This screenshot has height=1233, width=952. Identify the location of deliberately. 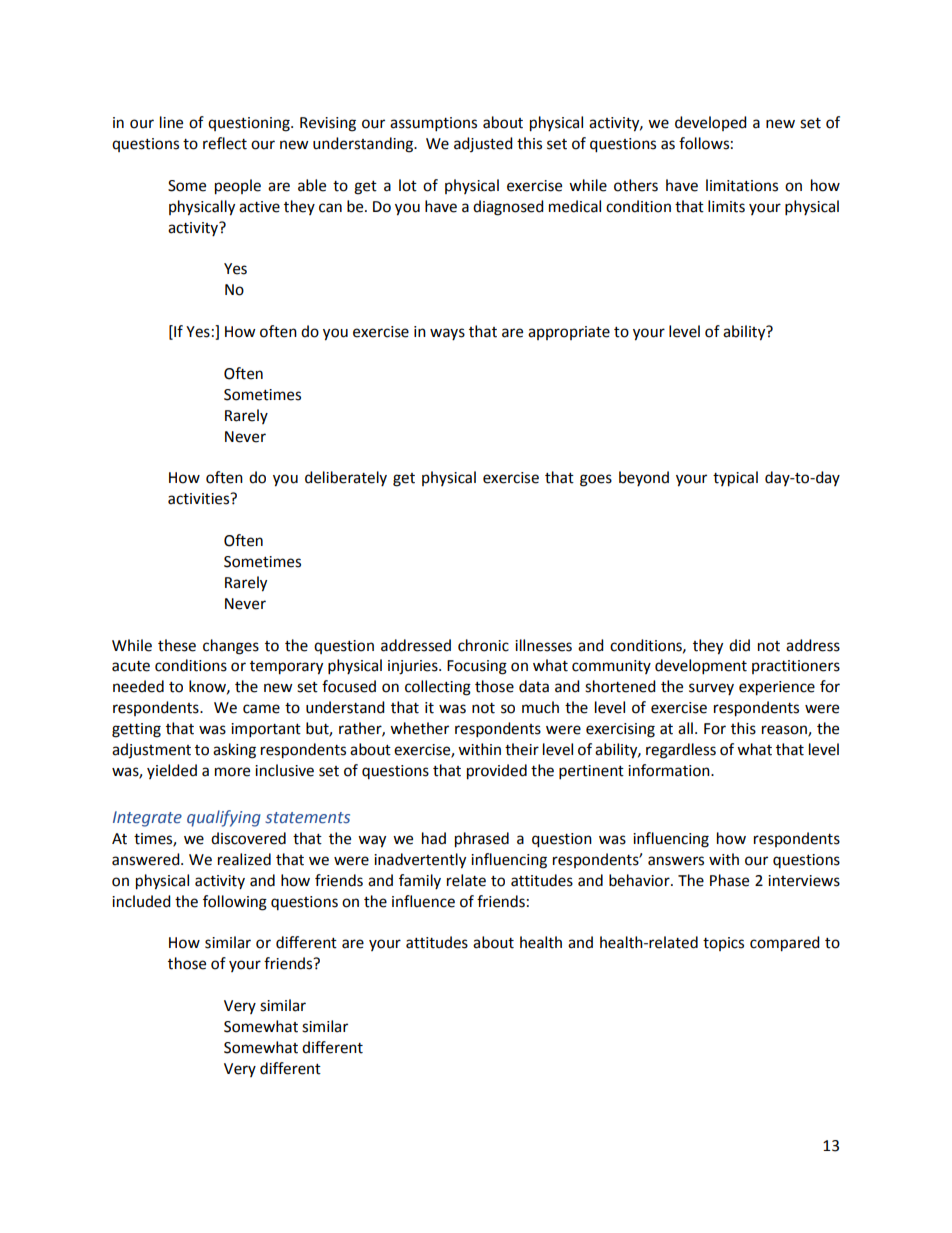
(346, 478).
